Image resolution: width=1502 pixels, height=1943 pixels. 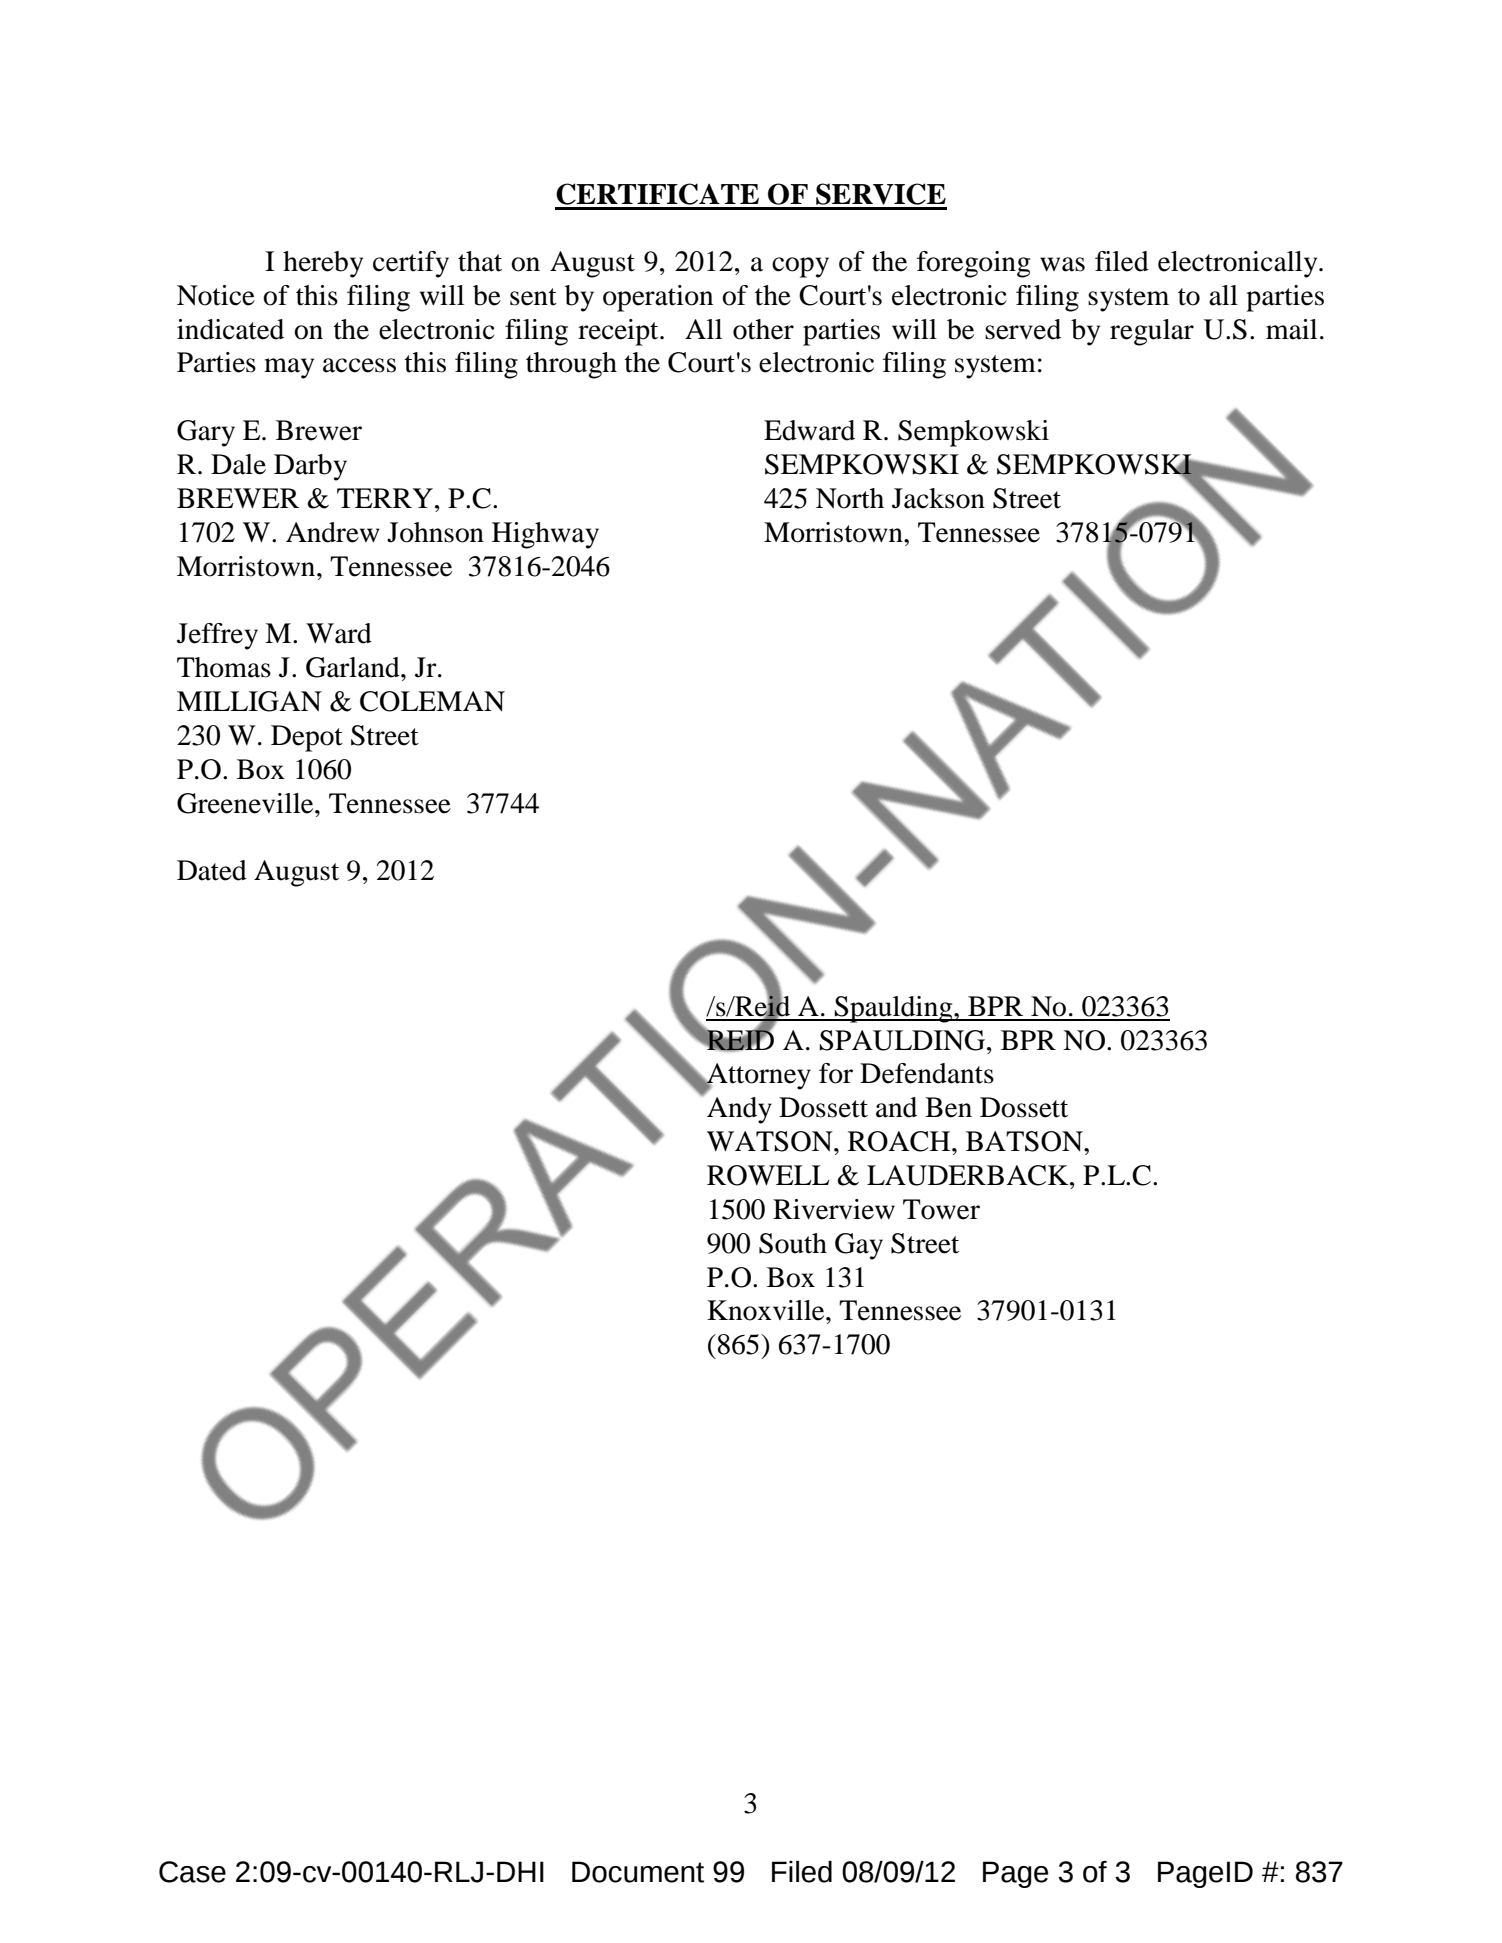 What do you see at coordinates (767, 1310) in the screenshot?
I see `Knoxville` at bounding box center [767, 1310].
